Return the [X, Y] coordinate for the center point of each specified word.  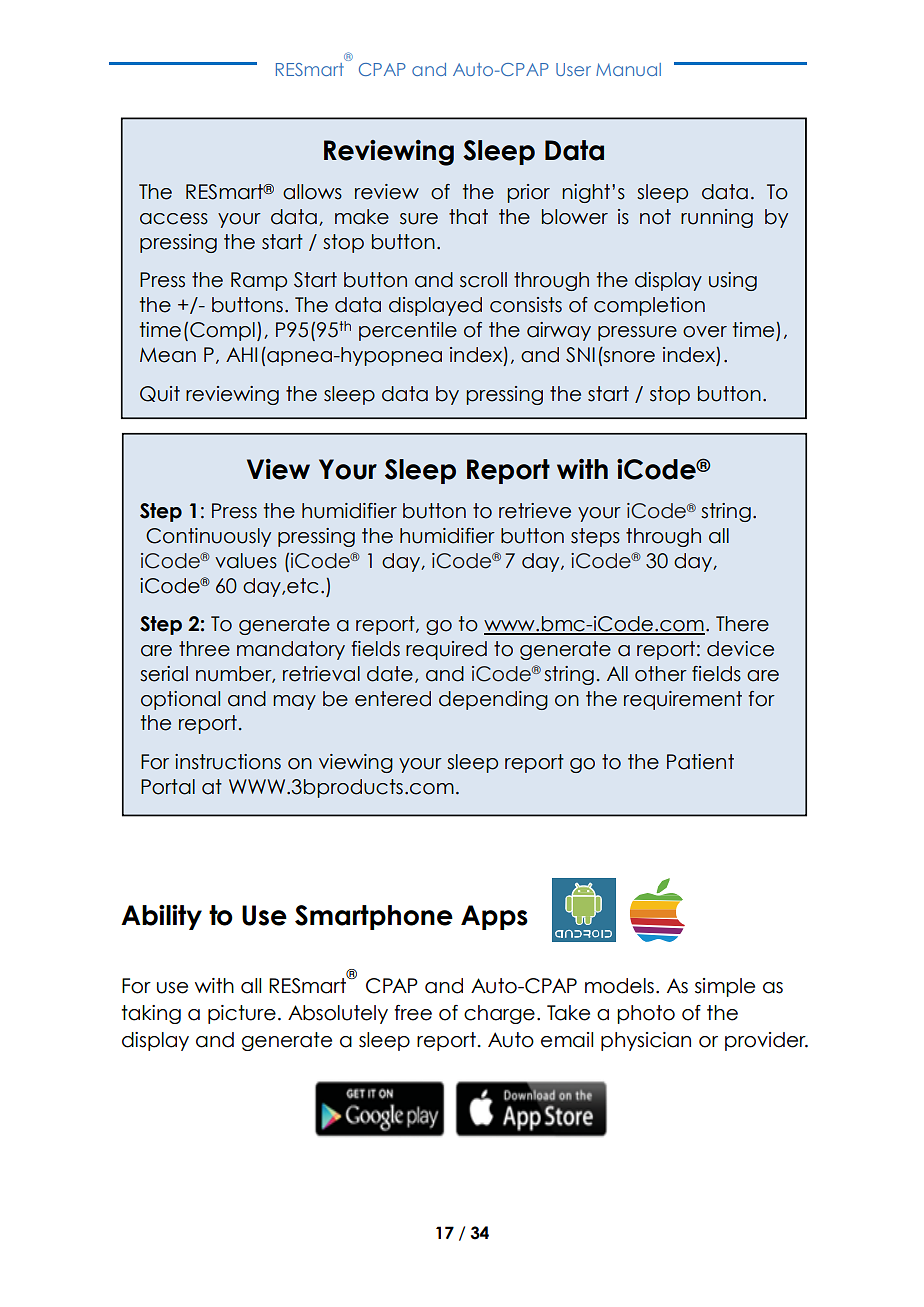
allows [312, 192]
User [573, 69]
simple [725, 987]
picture [242, 1014]
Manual [628, 69]
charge [499, 1014]
